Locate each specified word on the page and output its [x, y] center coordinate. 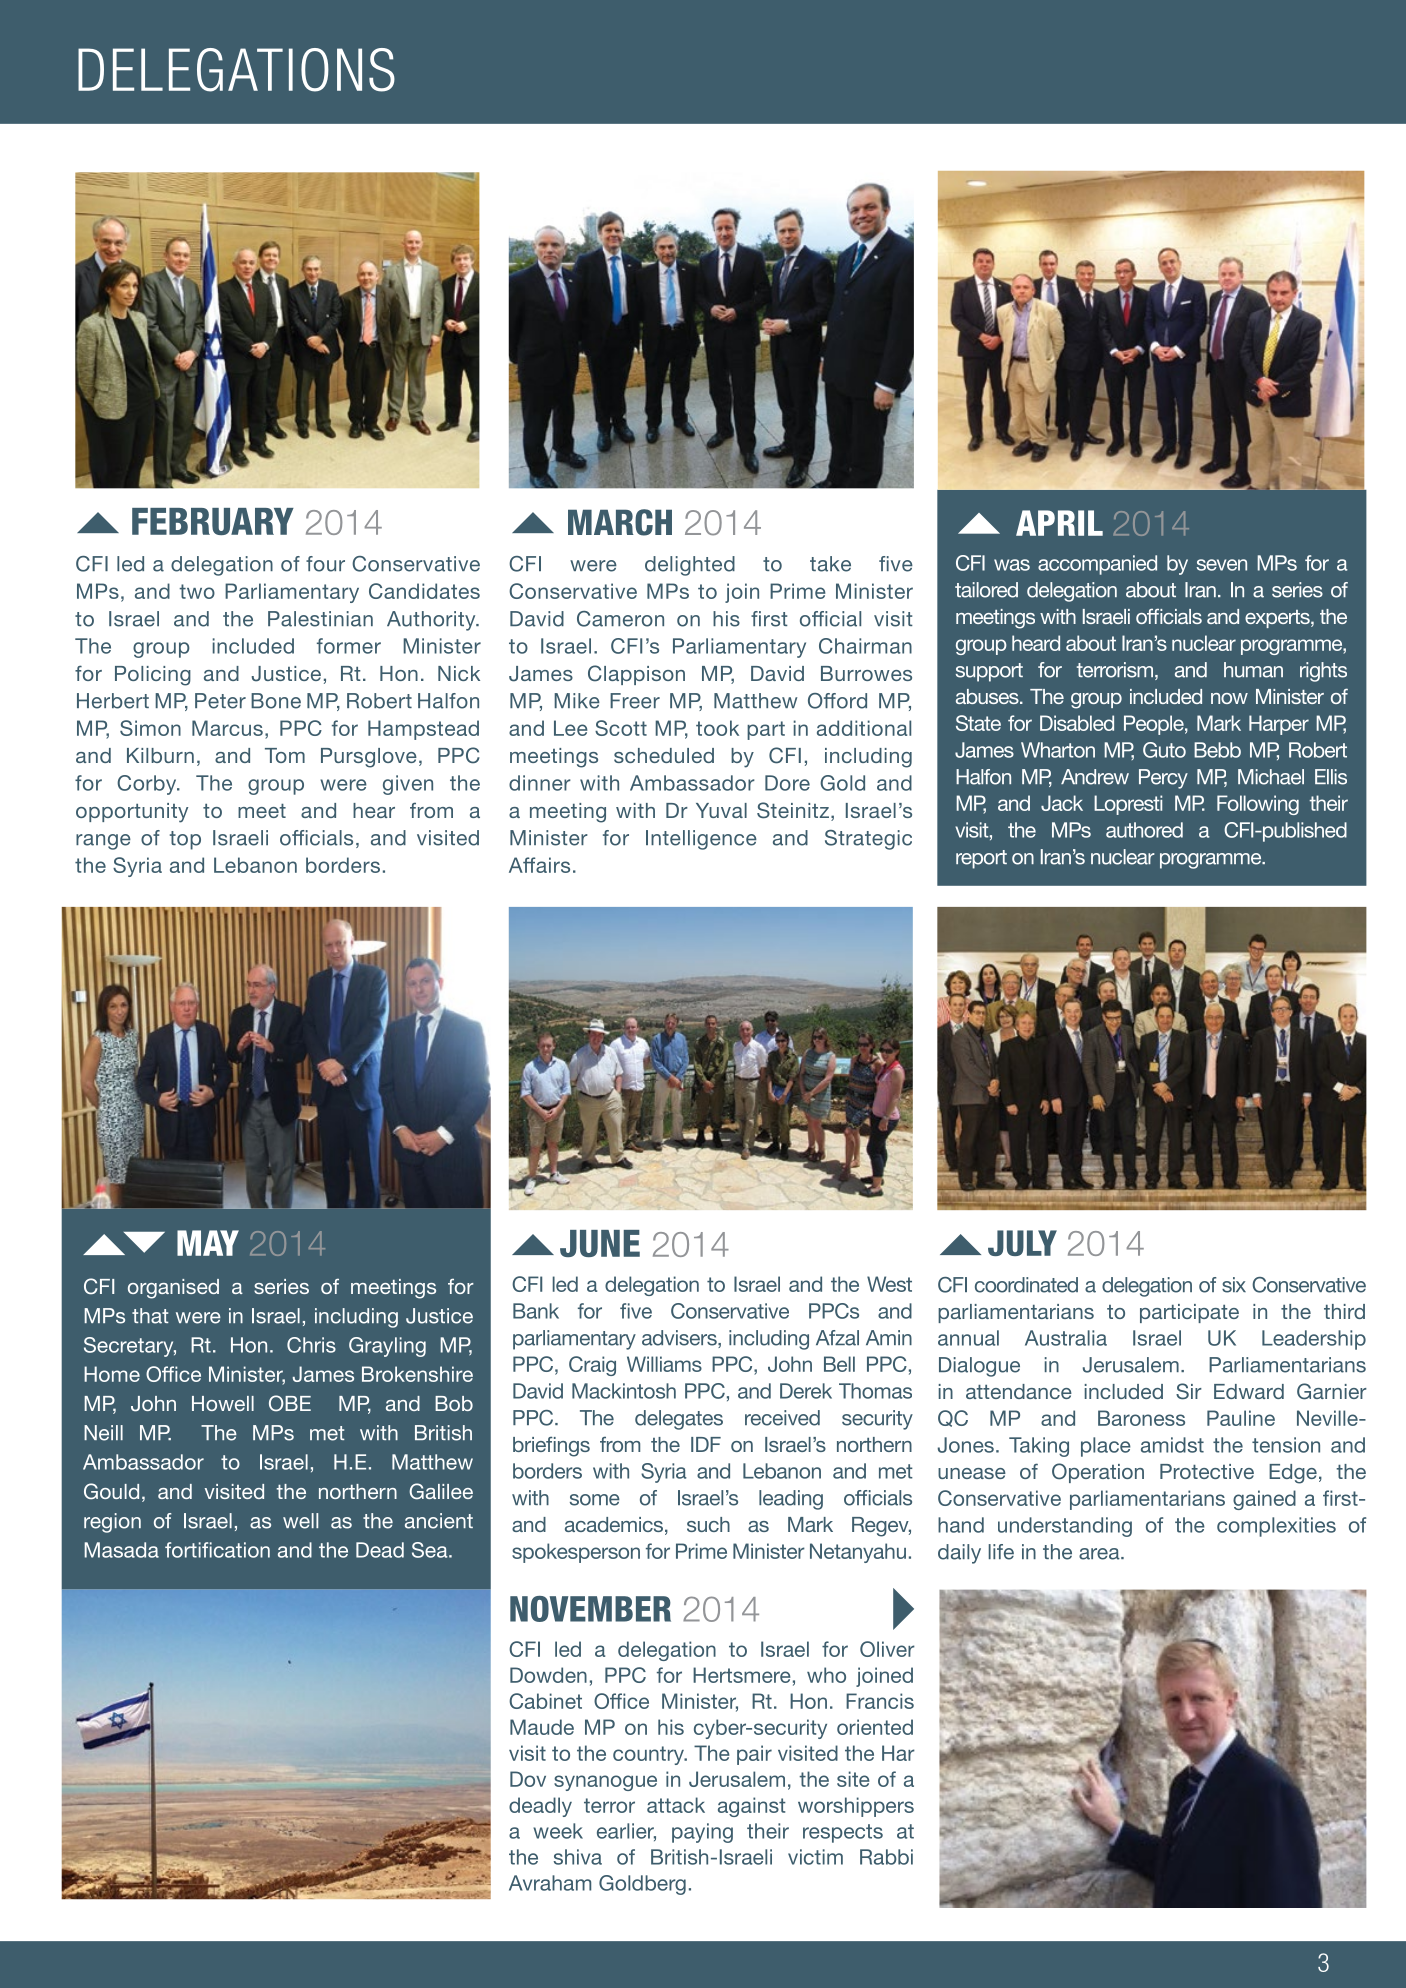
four [325, 564]
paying [702, 1833]
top [185, 840]
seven [1222, 565]
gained [1264, 1500]
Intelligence [701, 840]
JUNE [600, 1243]
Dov [528, 1779]
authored [1144, 830]
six [1234, 1285]
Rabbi [886, 1857]
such [708, 1524]
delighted [690, 566]
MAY [208, 1243]
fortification [217, 1550]
